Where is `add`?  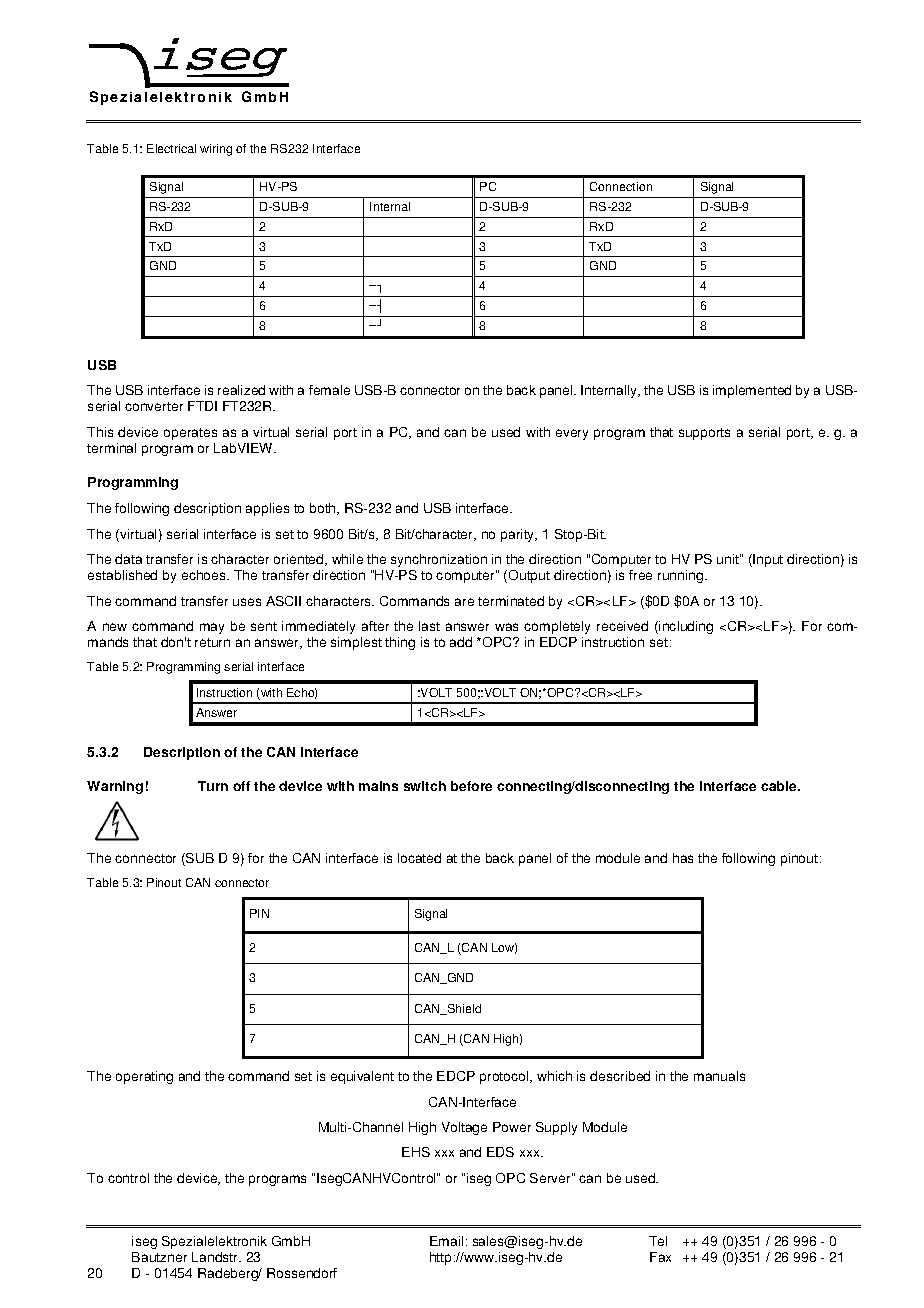
add is located at coordinates (461, 642).
